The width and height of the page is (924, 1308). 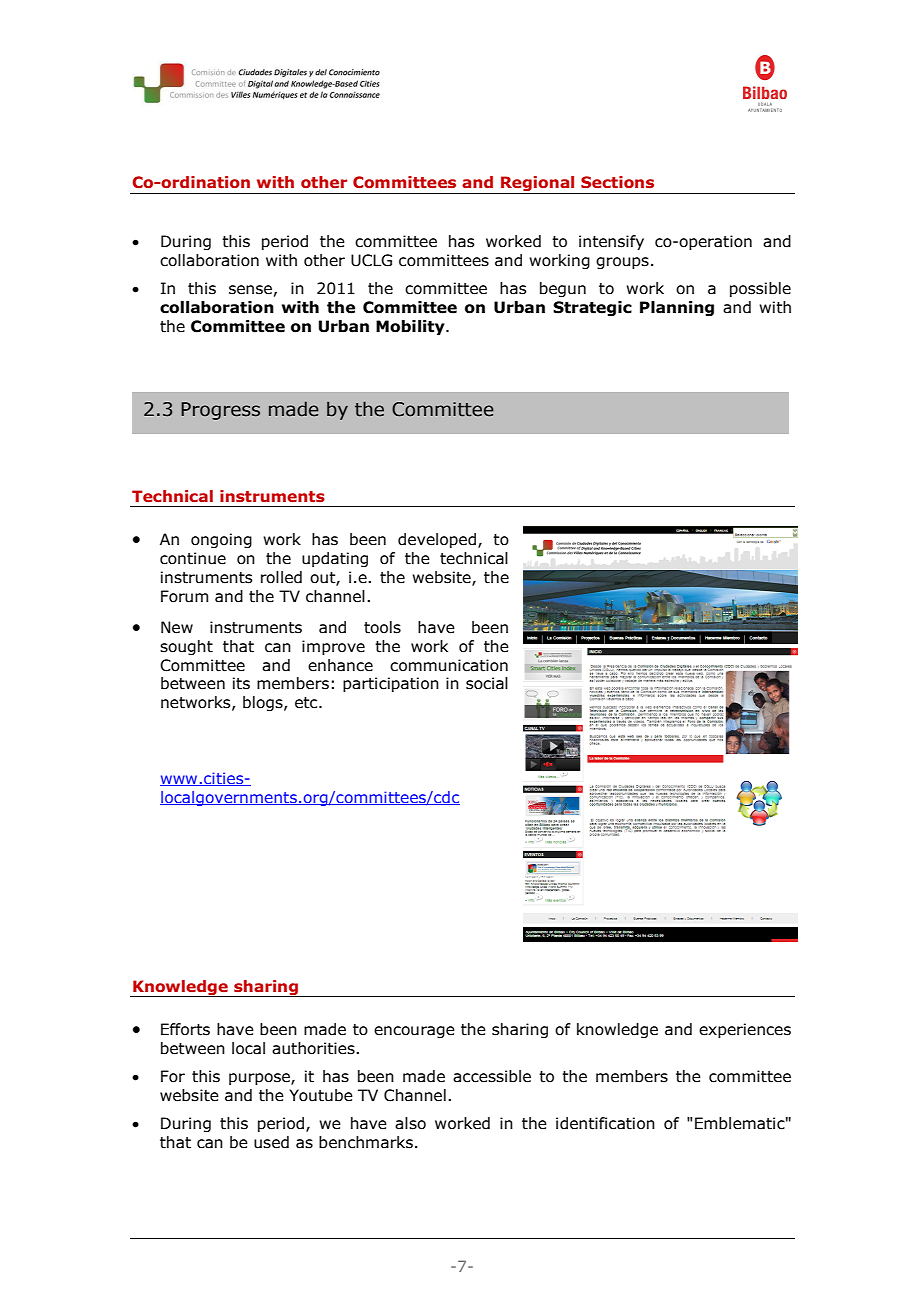 What do you see at coordinates (605, 1123) in the page?
I see `identification` at bounding box center [605, 1123].
